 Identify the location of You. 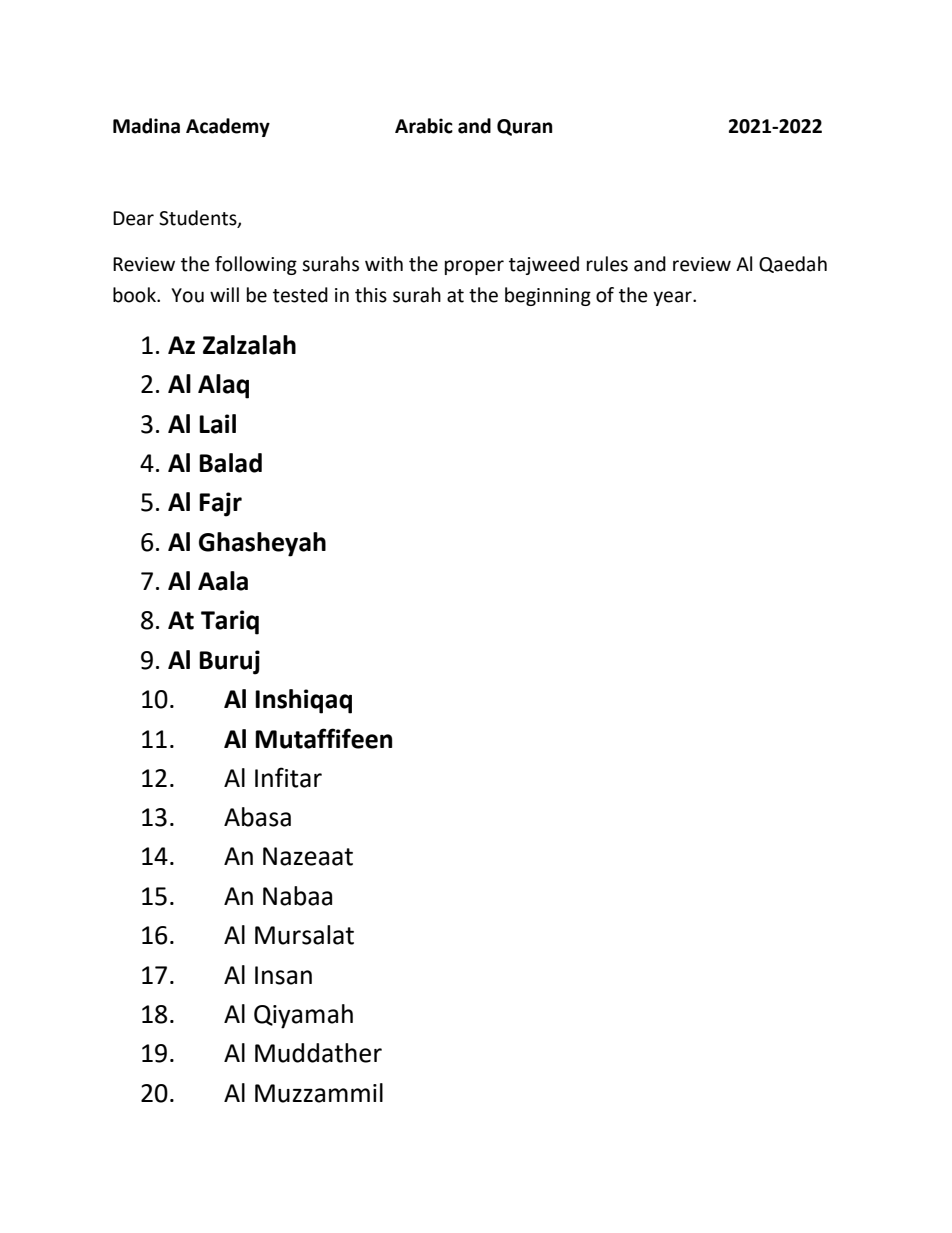
(187, 295).
